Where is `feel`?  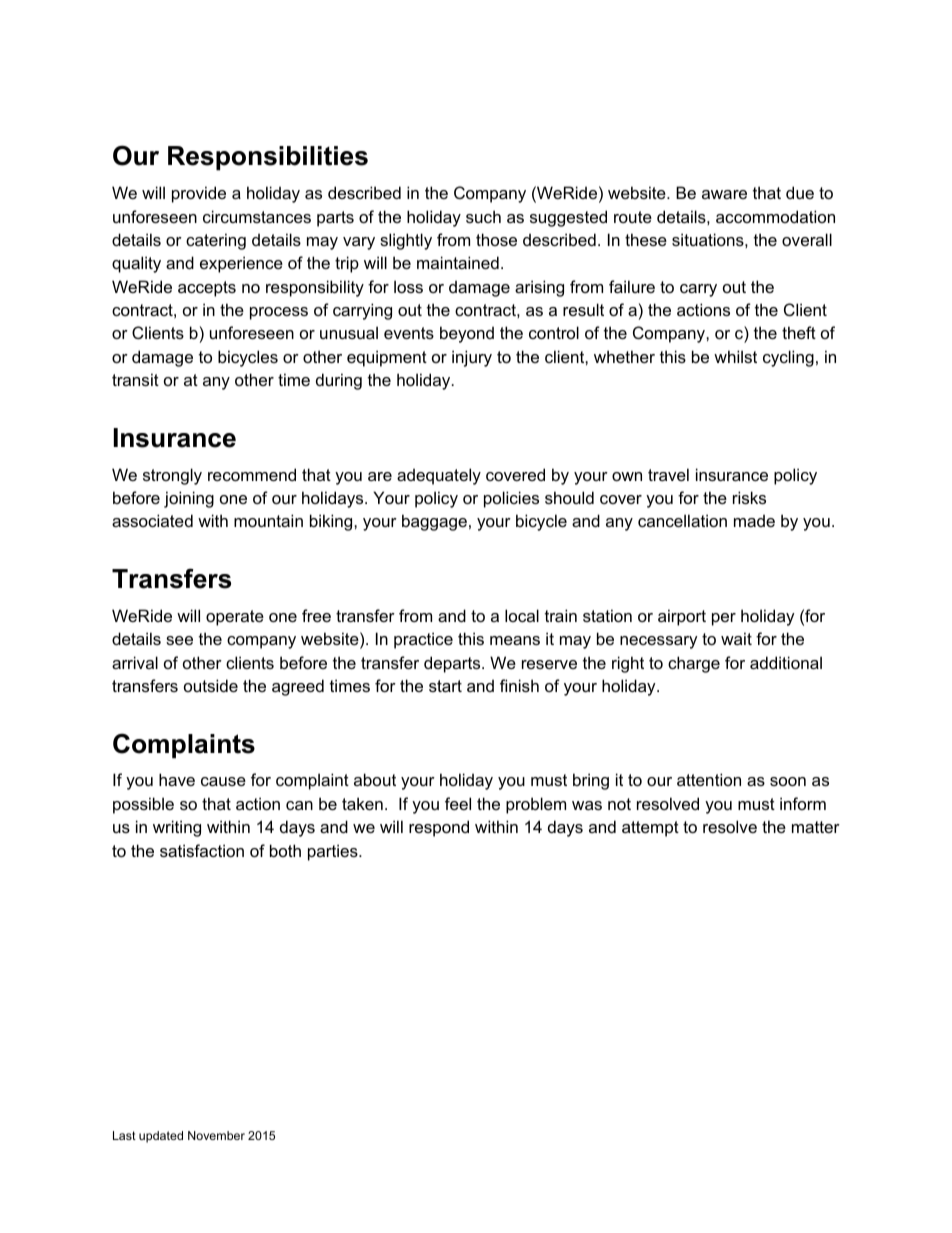 feel is located at coordinates (458, 803).
